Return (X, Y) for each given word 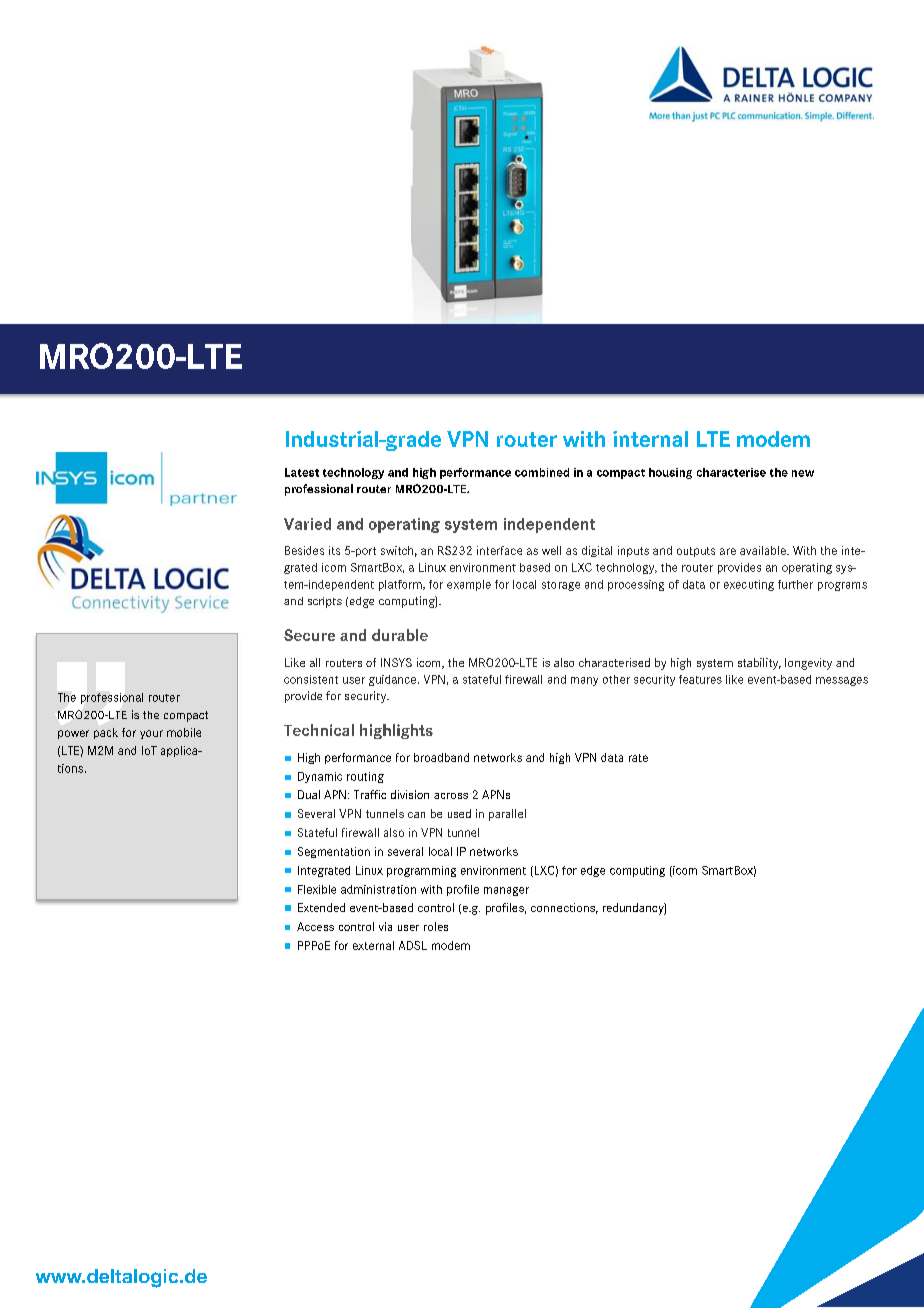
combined (542, 472)
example (469, 585)
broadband (441, 757)
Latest (302, 472)
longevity (808, 664)
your (151, 734)
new (803, 473)
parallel (507, 815)
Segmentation (334, 852)
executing (749, 585)
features (700, 679)
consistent (311, 679)
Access (315, 926)
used (459, 813)
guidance (392, 680)
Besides (304, 550)
